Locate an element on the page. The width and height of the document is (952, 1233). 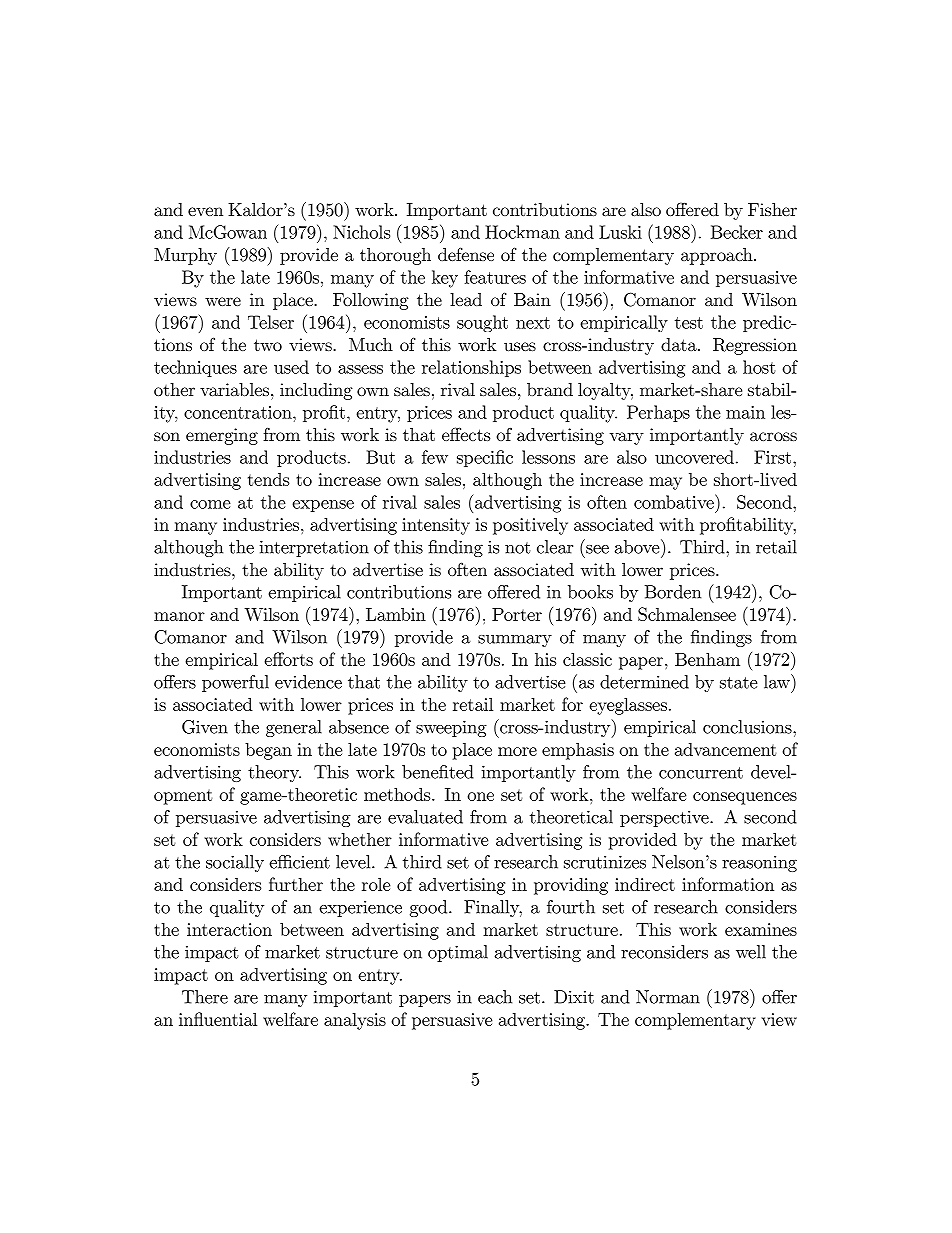
There is located at coordinates (205, 997).
